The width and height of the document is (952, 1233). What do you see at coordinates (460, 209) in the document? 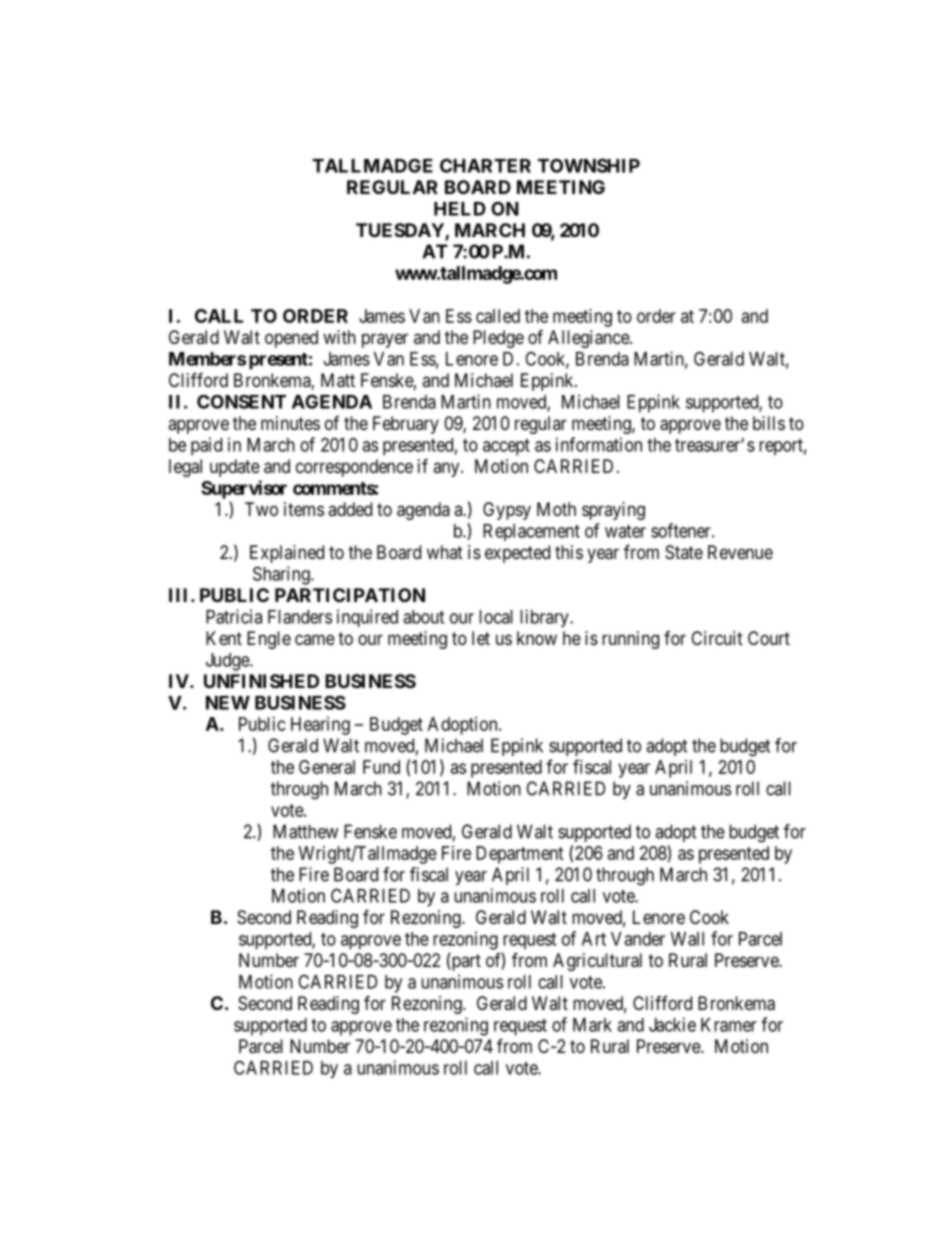
I see `HELD` at bounding box center [460, 209].
